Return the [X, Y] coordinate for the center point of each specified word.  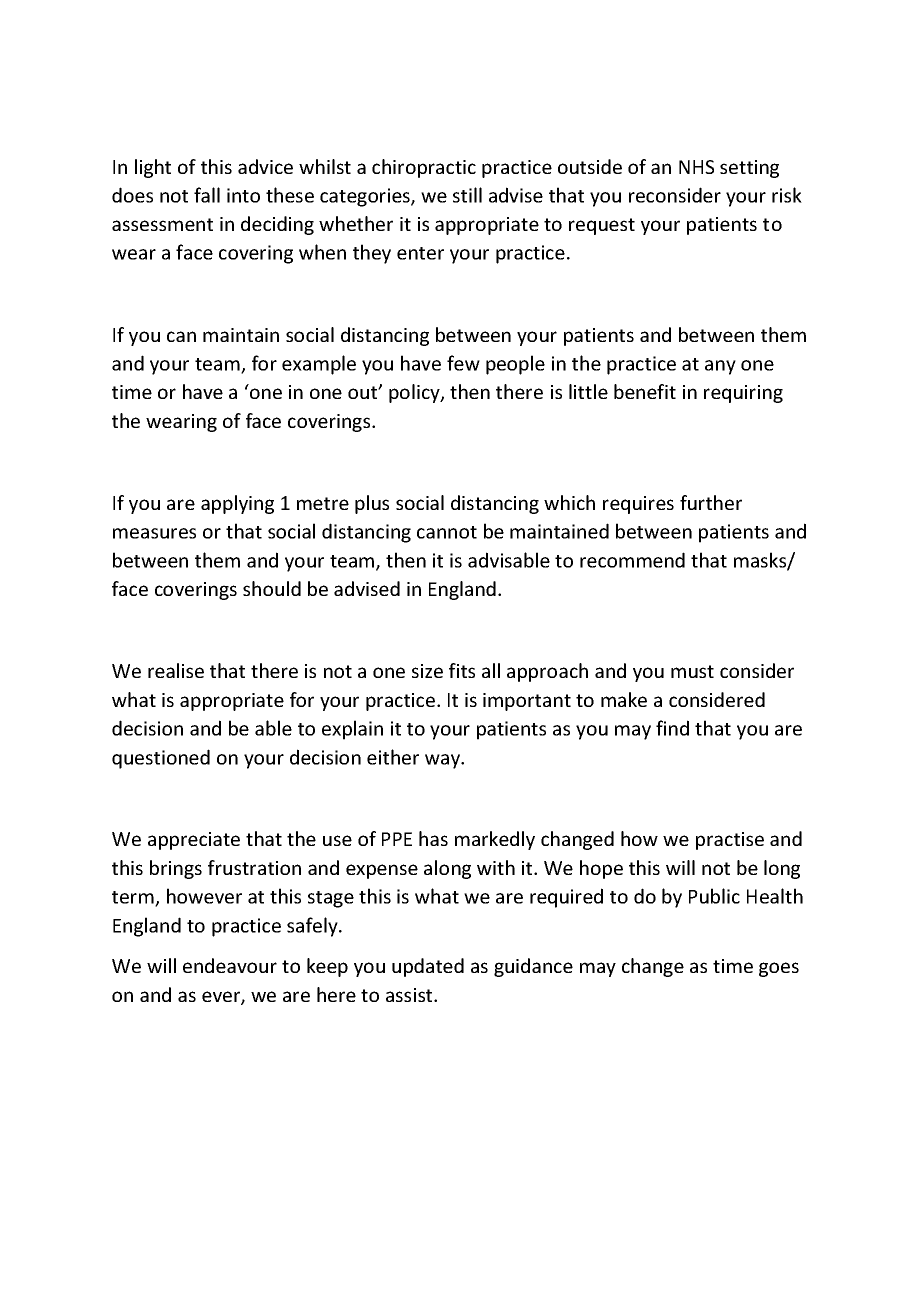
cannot [447, 532]
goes [779, 969]
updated [428, 967]
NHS [696, 167]
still [467, 195]
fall [207, 195]
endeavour [230, 965]
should [272, 588]
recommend [632, 560]
